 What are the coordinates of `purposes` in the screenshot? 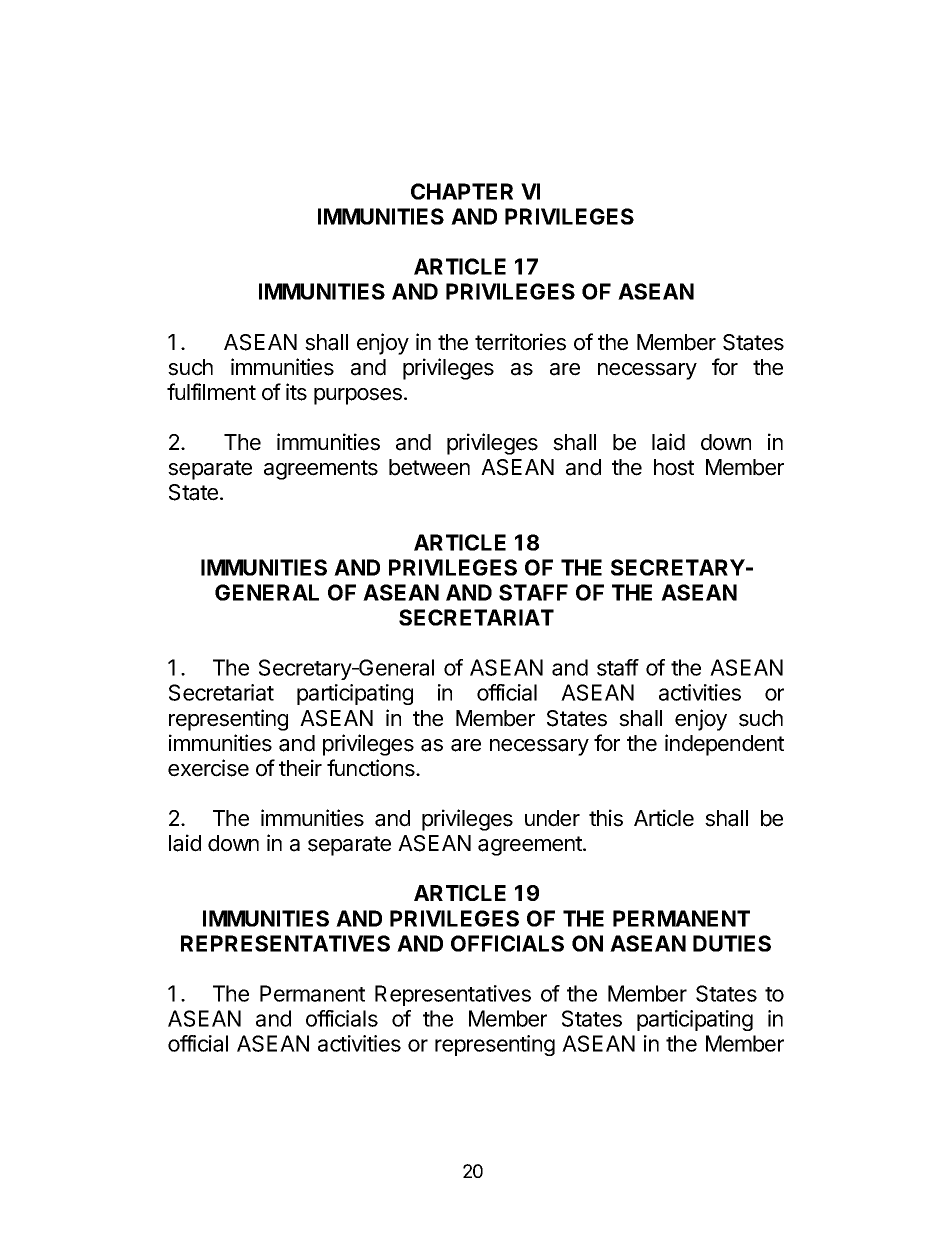 It's located at (358, 396).
